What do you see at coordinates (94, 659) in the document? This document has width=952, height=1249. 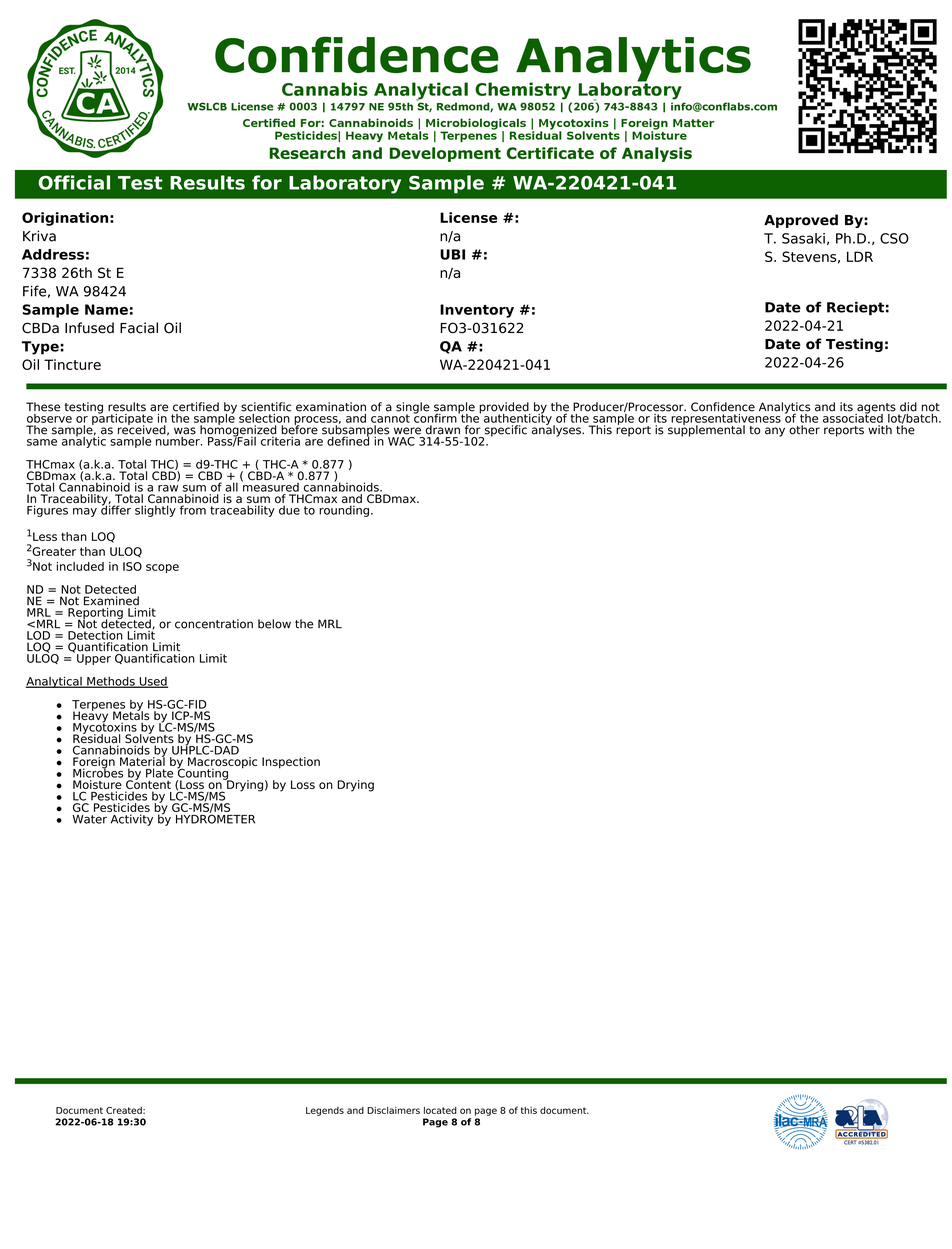 I see `Upper` at bounding box center [94, 659].
